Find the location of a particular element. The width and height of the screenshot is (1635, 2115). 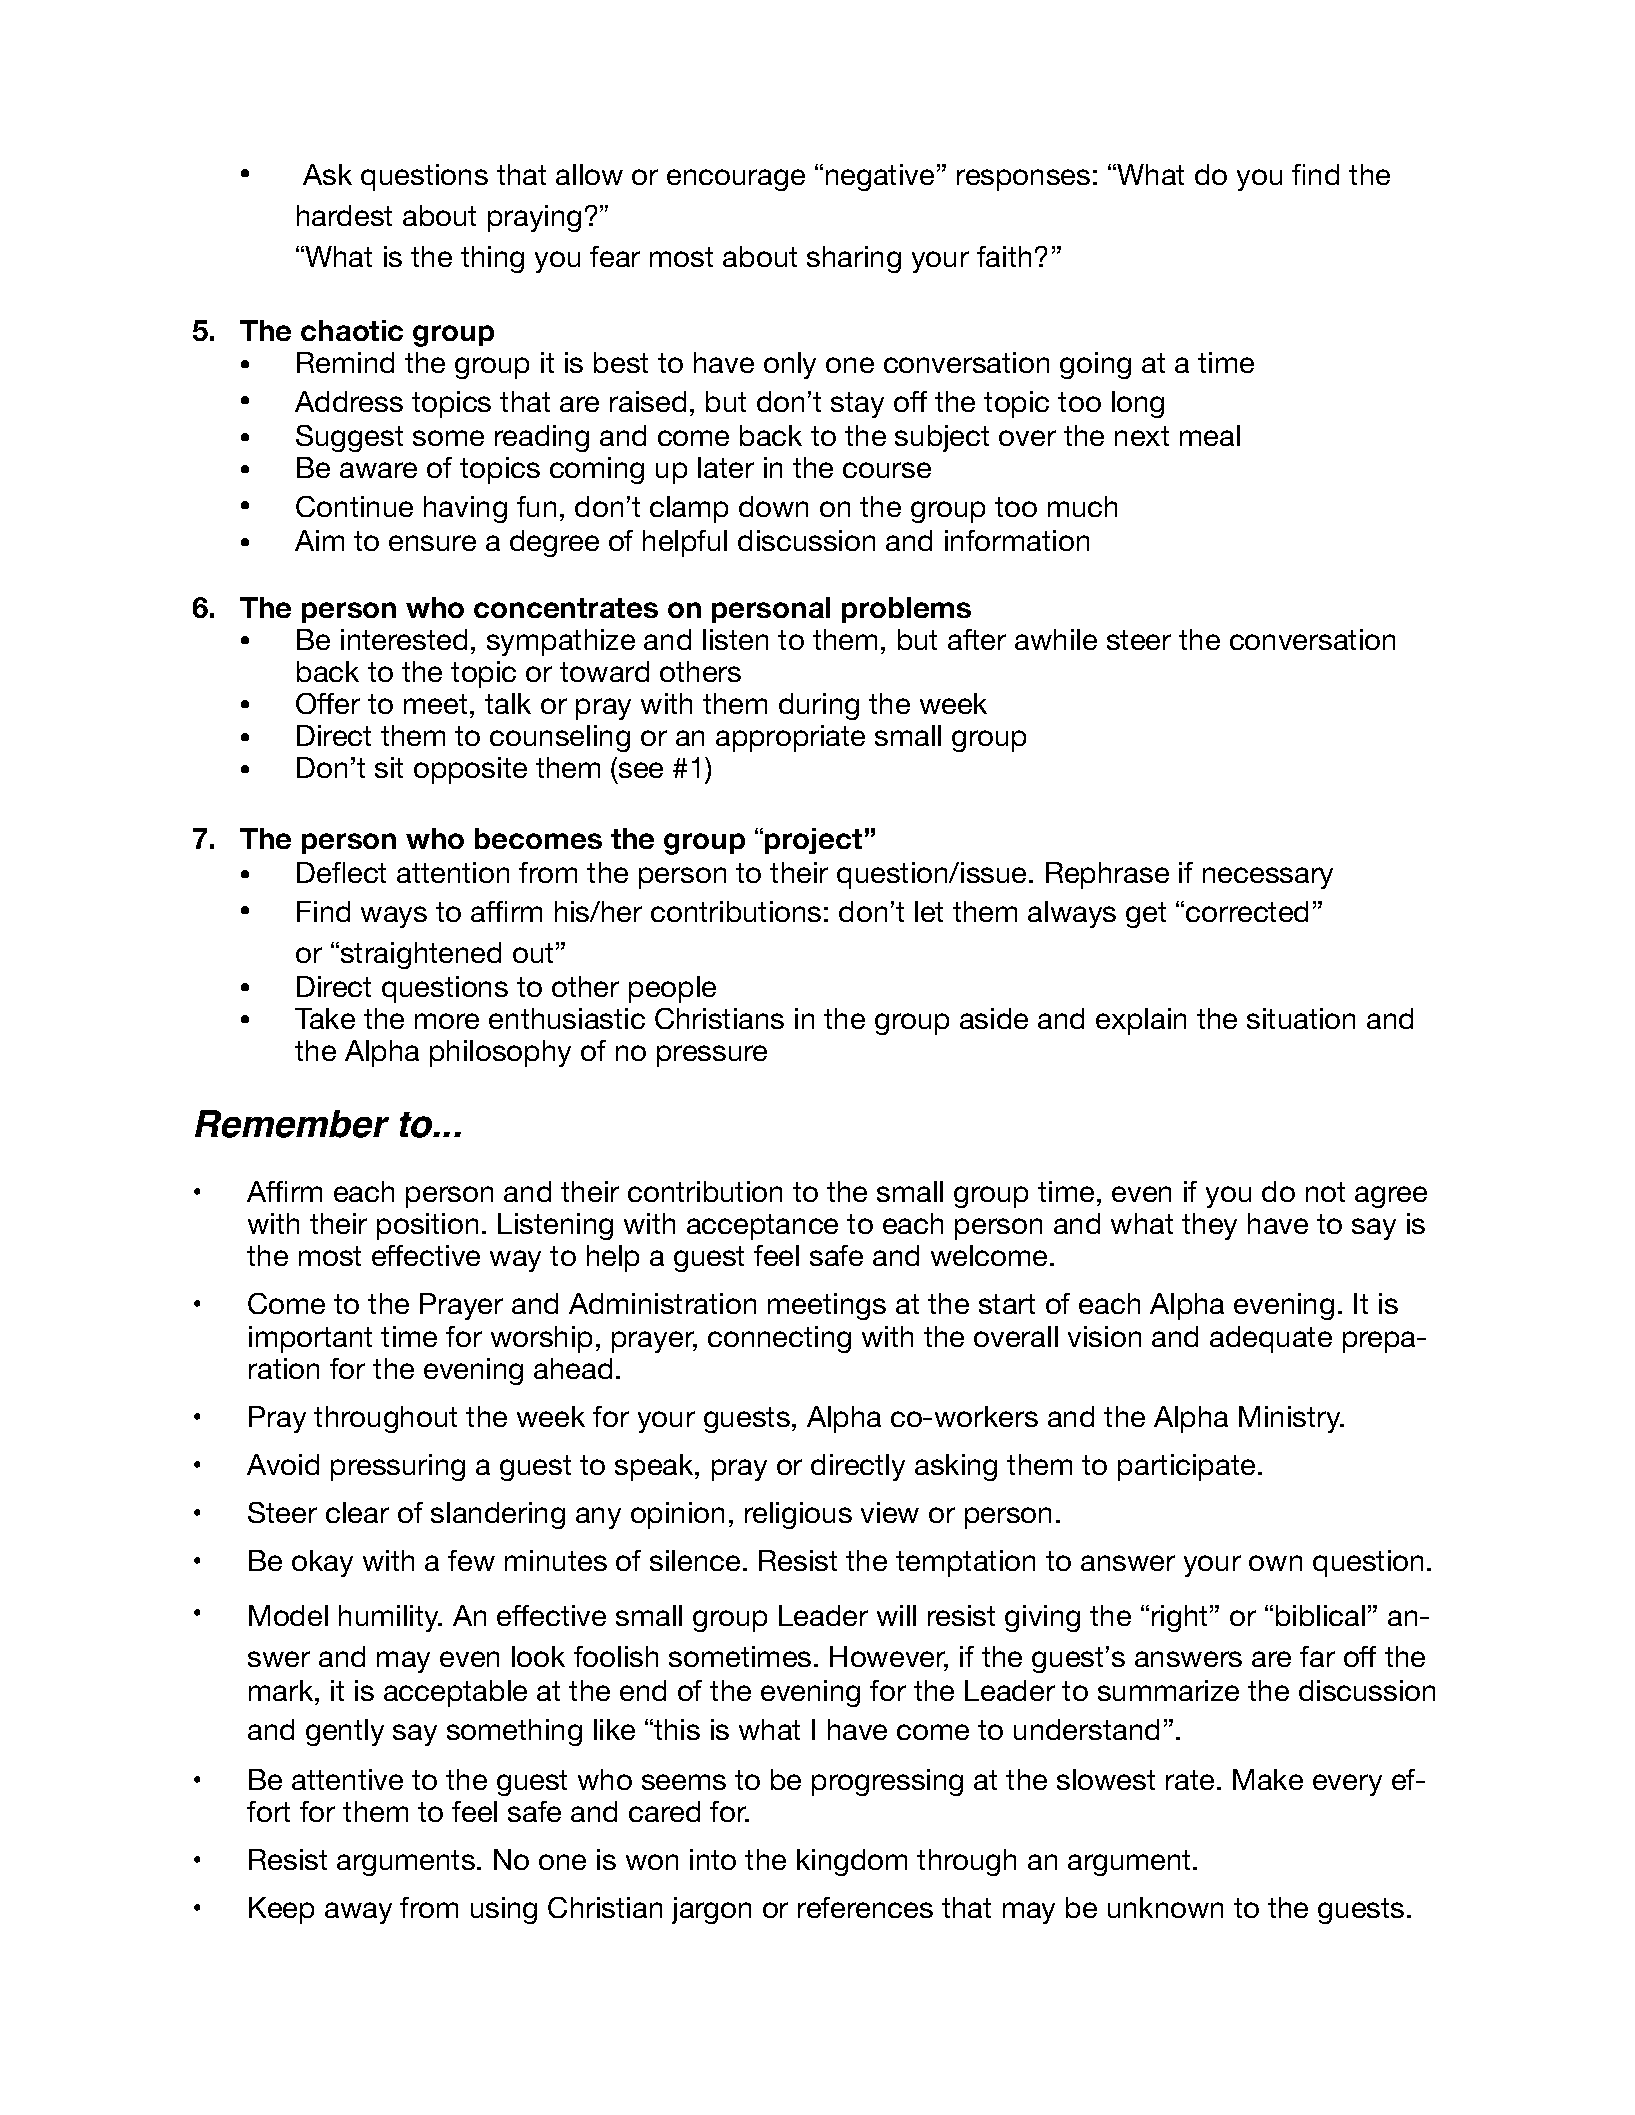

away is located at coordinates (358, 1913).
